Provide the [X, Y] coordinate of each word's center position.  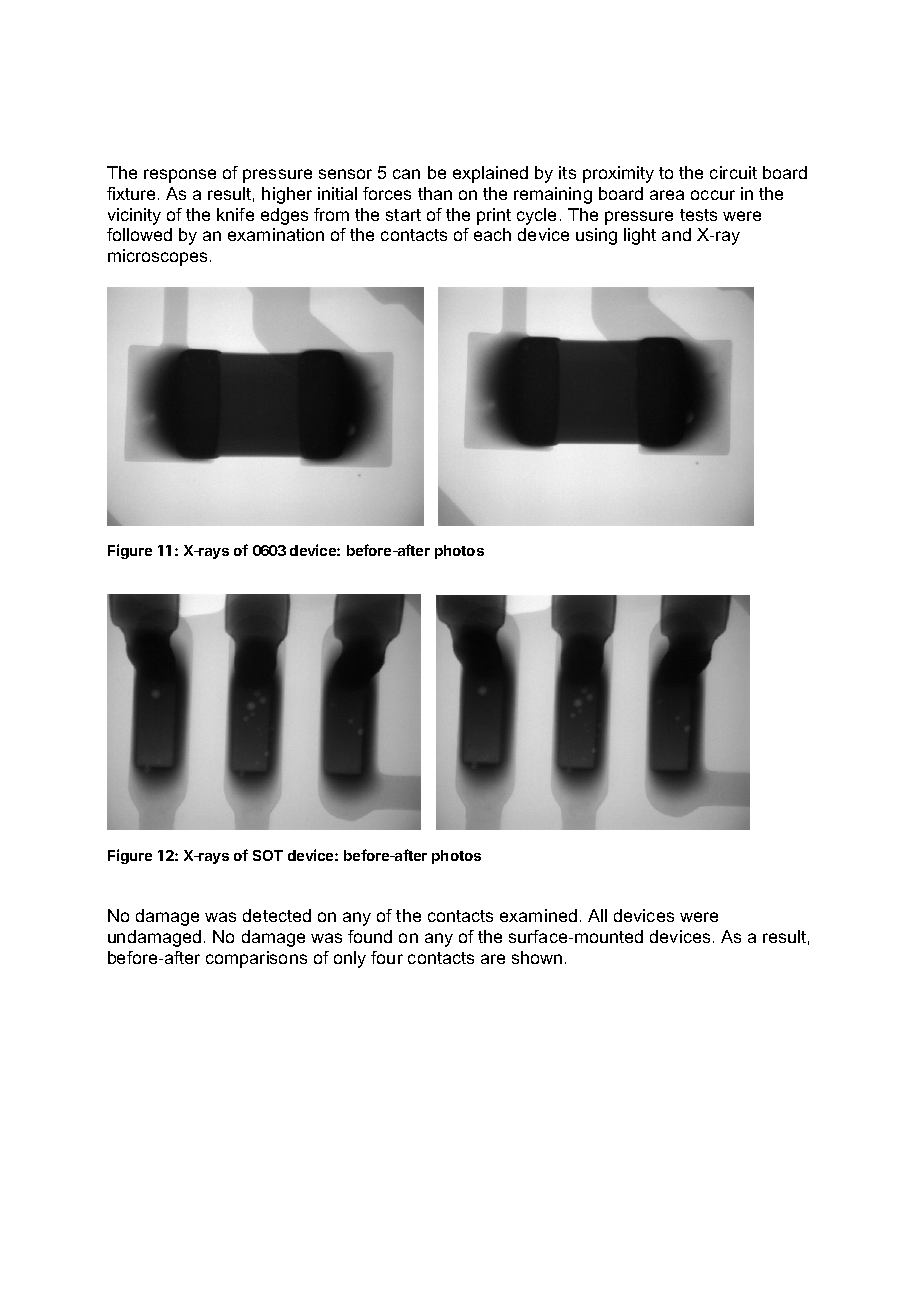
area [667, 195]
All [597, 915]
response [180, 176]
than [435, 193]
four [387, 957]
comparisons [256, 959]
